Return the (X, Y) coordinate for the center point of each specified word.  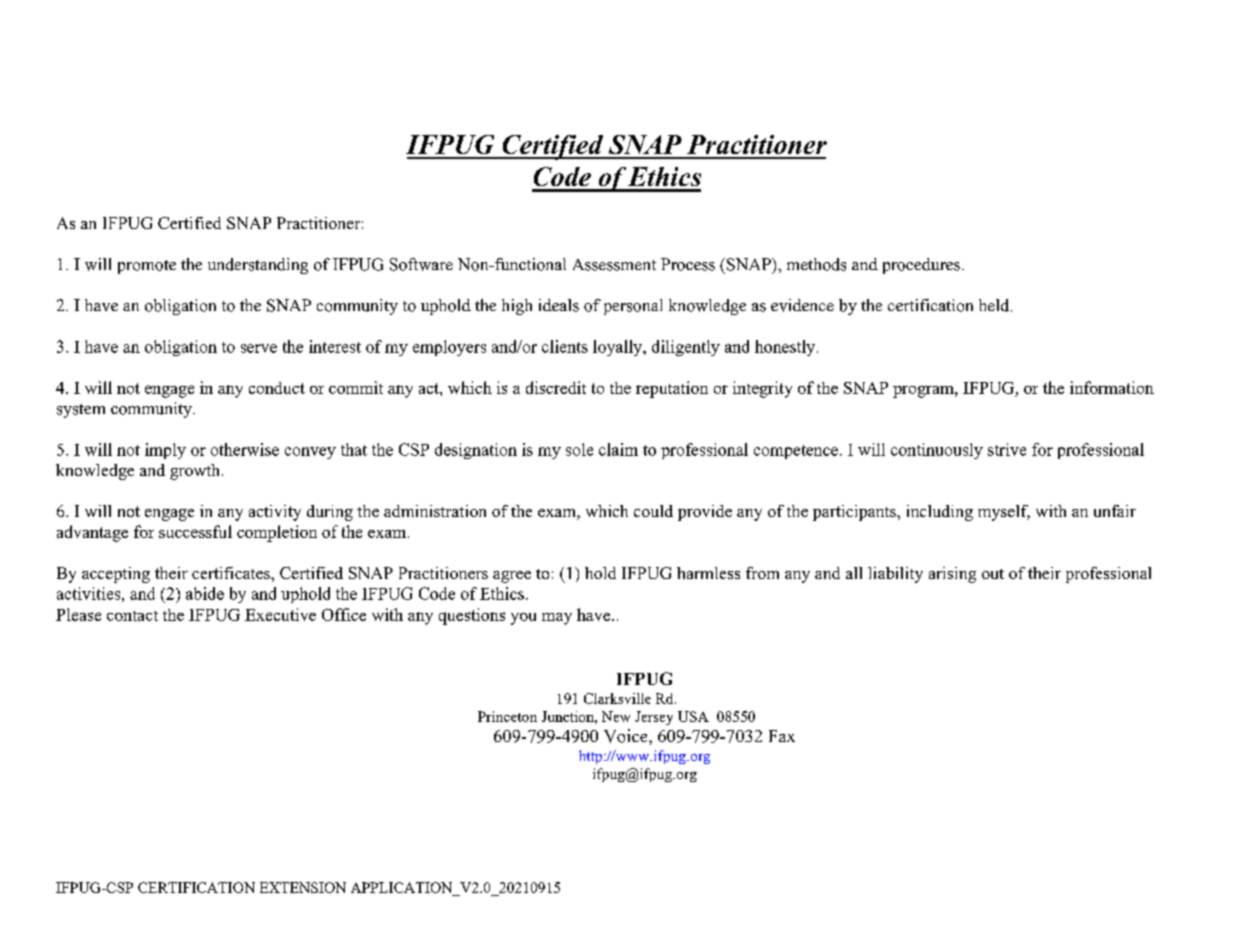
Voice (627, 736)
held (995, 305)
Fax (782, 736)
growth (196, 472)
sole (579, 449)
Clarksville (617, 698)
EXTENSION (303, 887)
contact (132, 616)
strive (1007, 449)
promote (147, 267)
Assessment (614, 265)
